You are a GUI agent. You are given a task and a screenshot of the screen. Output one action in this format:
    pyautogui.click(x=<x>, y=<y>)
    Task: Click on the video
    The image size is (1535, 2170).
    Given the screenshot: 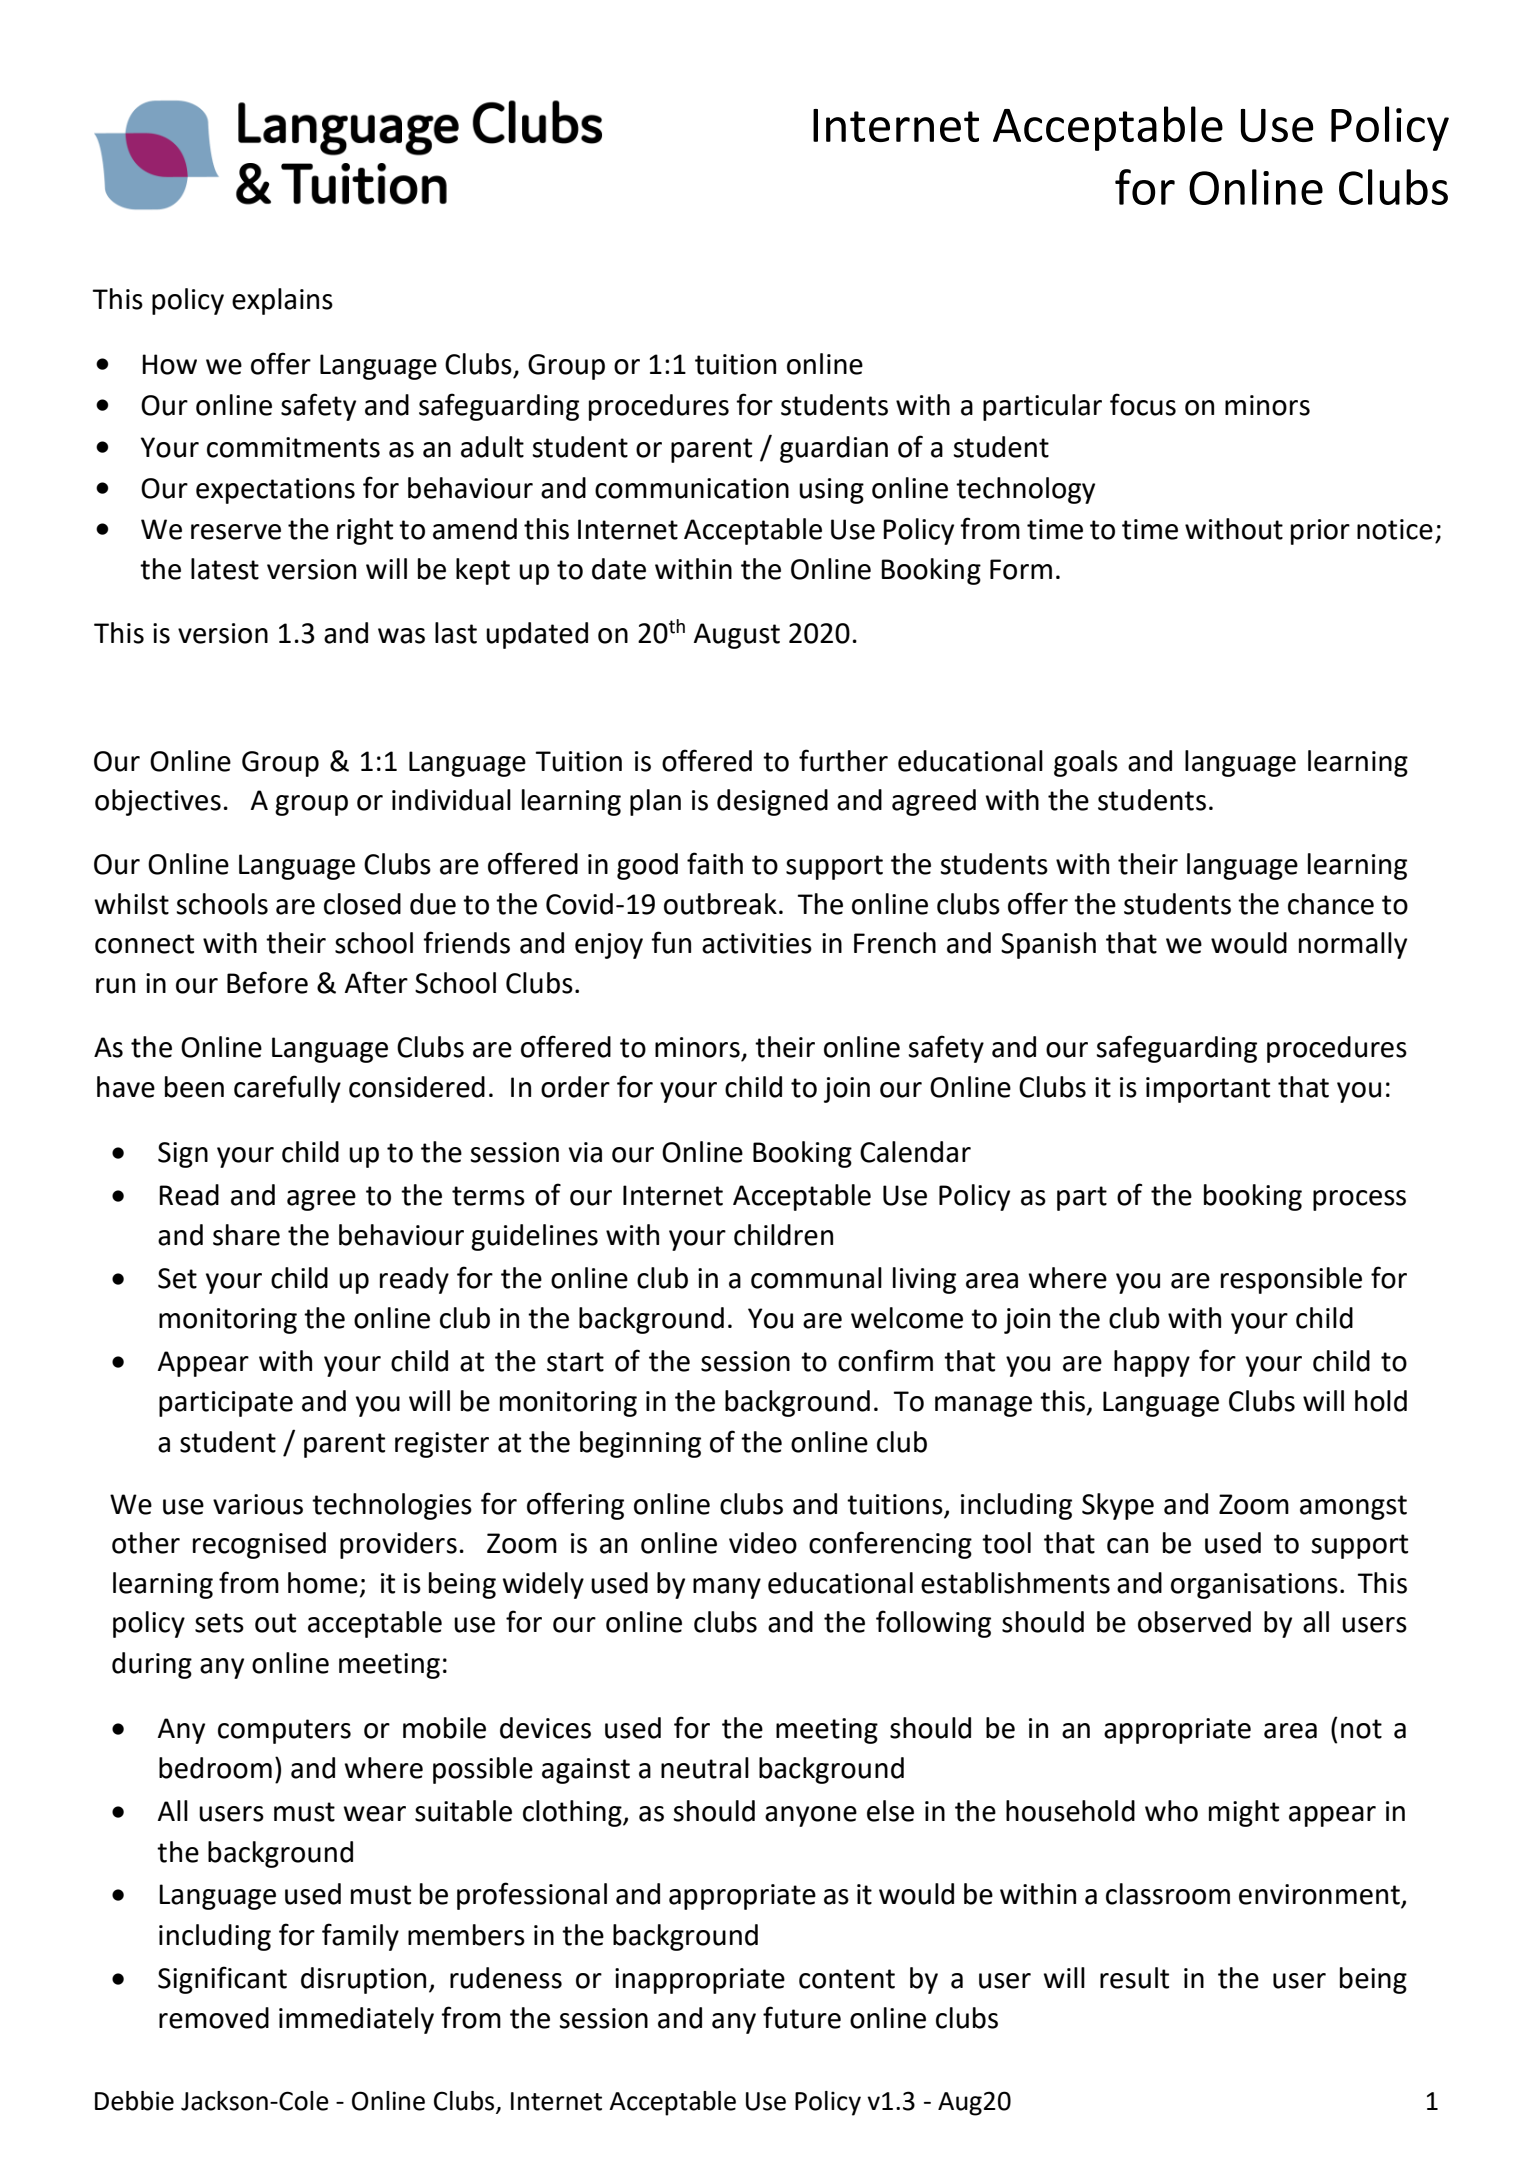 What is the action you would take?
    pyautogui.click(x=763, y=1543)
